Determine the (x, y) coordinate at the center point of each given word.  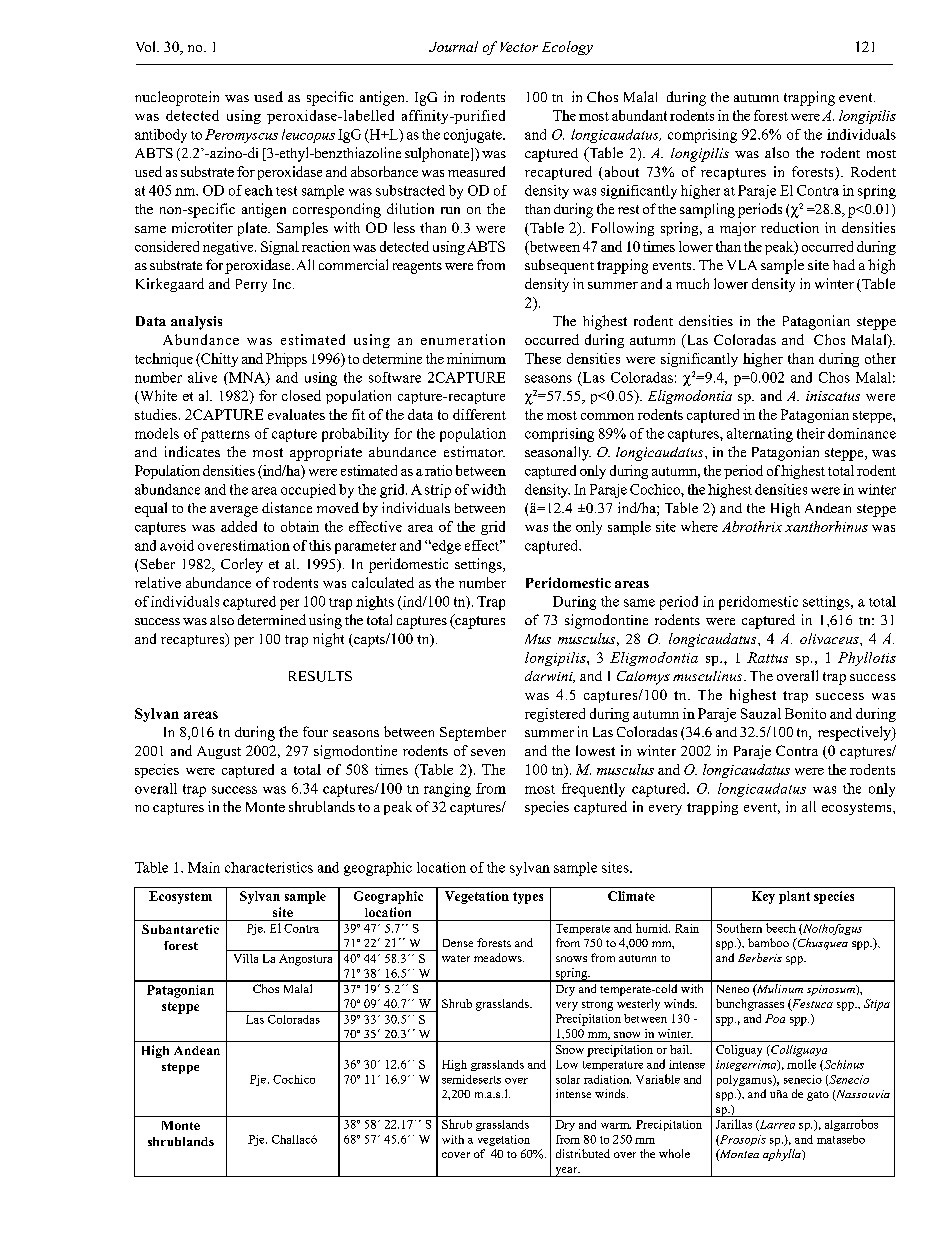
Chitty (218, 360)
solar (568, 1079)
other (880, 358)
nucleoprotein (177, 98)
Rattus (767, 657)
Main (204, 867)
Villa (246, 958)
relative (158, 582)
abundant (639, 115)
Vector (519, 47)
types (528, 898)
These (543, 358)
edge (445, 547)
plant (794, 897)
